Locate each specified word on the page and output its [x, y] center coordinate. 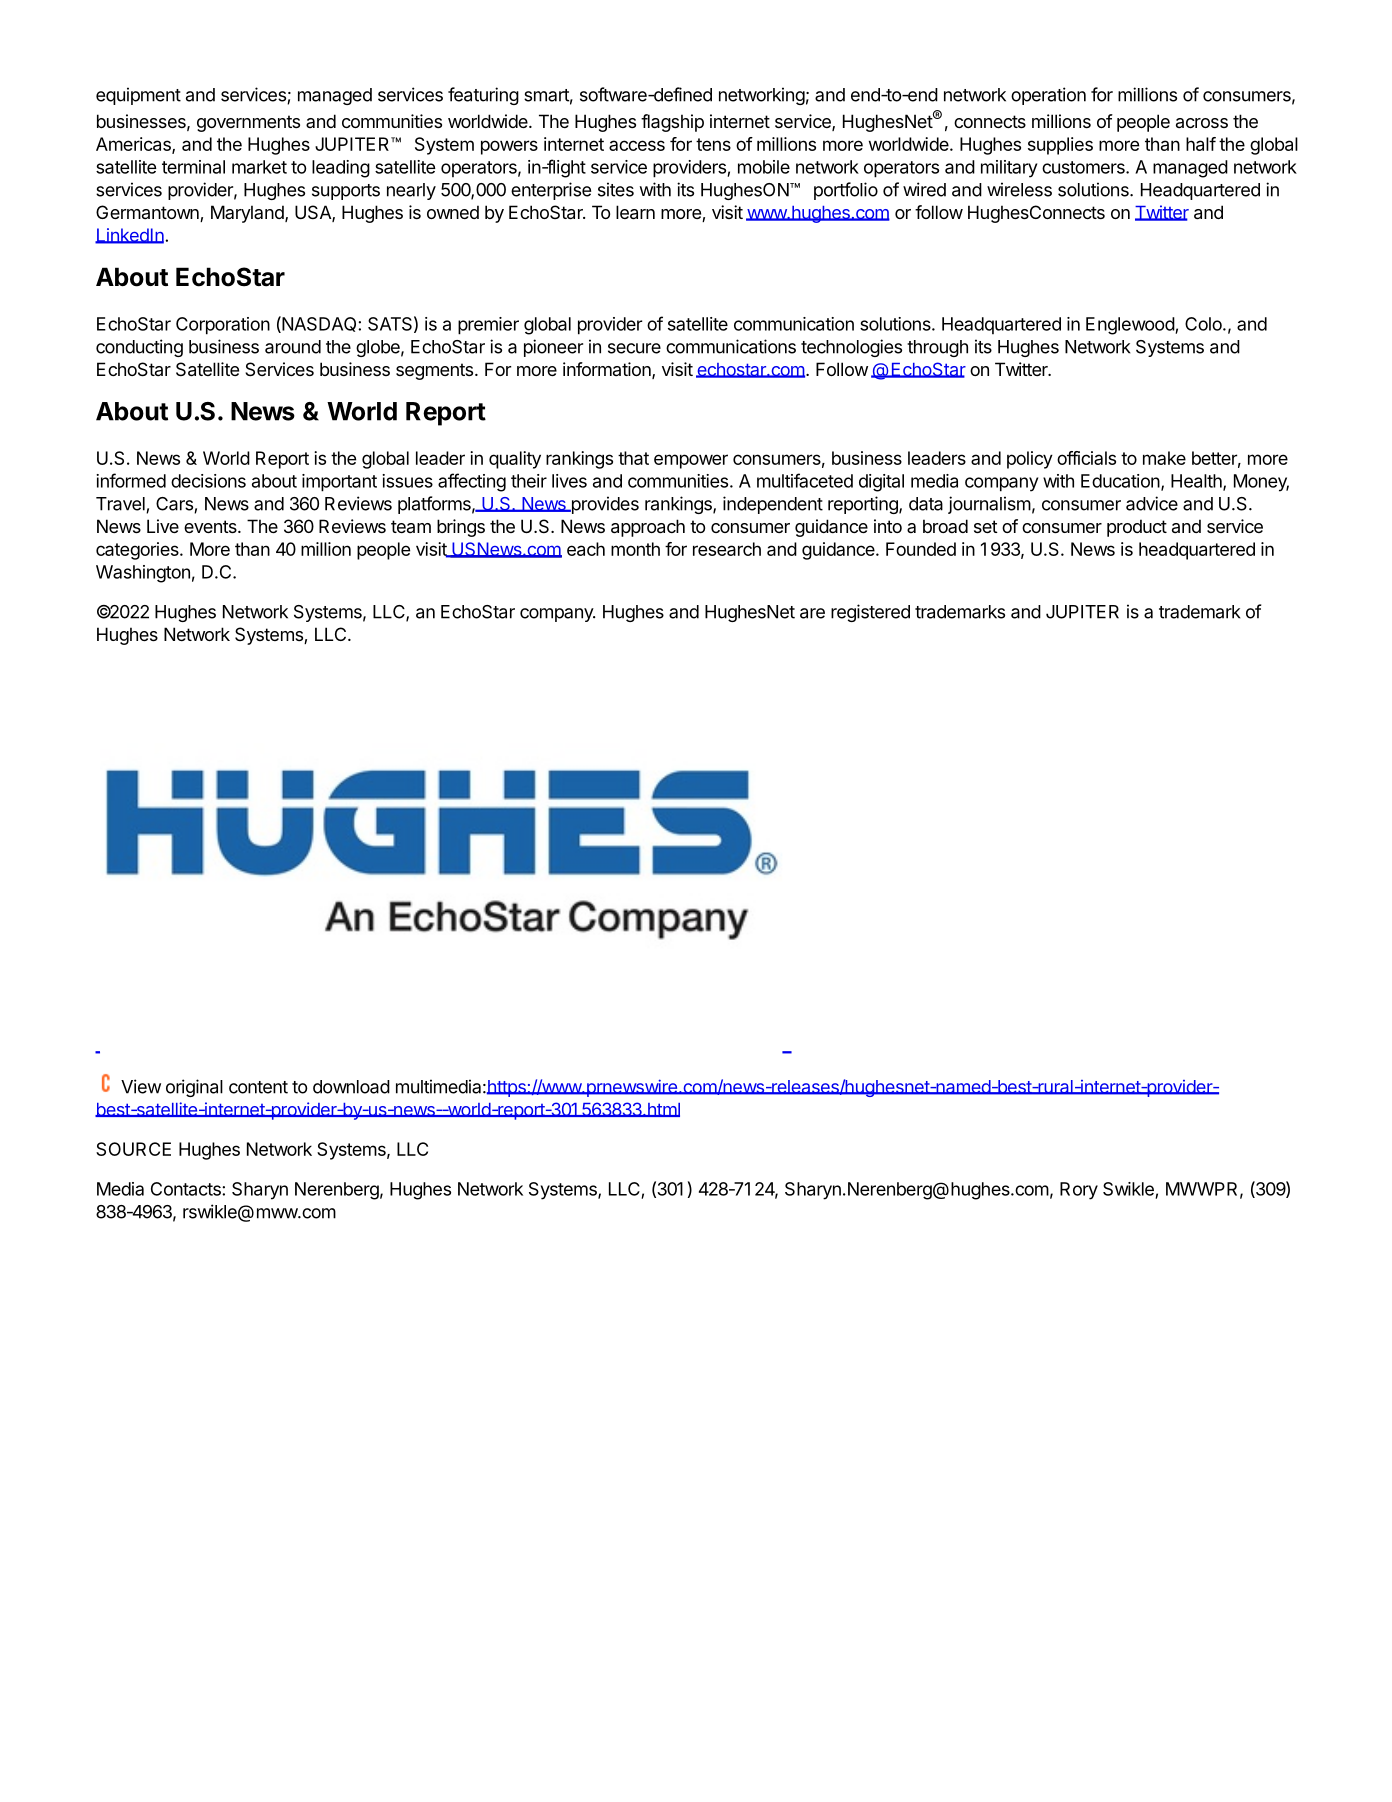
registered [870, 613]
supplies [1060, 146]
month [635, 549]
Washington [143, 574]
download [351, 1087]
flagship [672, 123]
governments [248, 123]
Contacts [187, 1189]
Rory [1079, 1191]
